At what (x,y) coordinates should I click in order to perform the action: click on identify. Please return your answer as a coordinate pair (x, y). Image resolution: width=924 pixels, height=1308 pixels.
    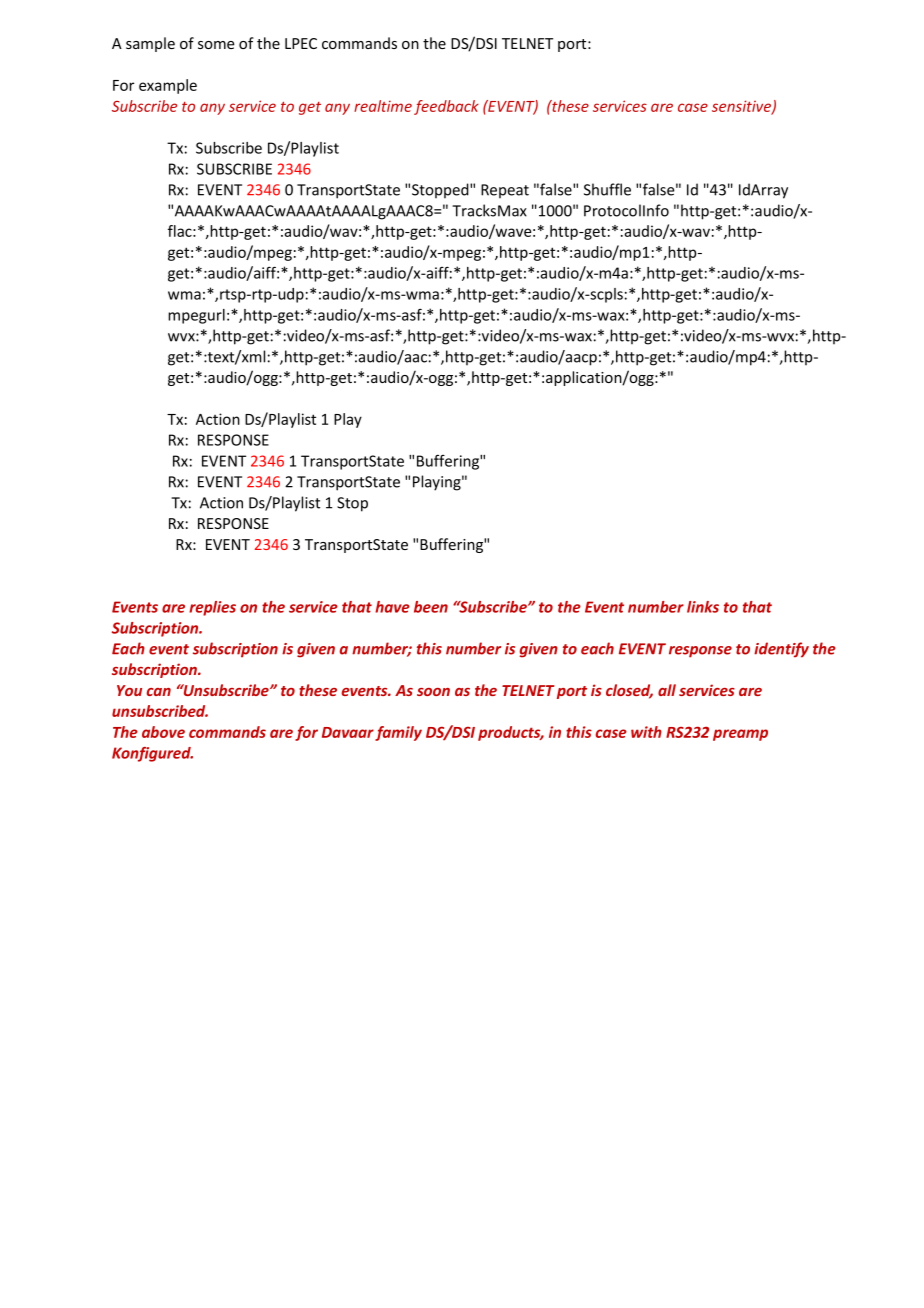
    Looking at the image, I should click on (781, 650).
